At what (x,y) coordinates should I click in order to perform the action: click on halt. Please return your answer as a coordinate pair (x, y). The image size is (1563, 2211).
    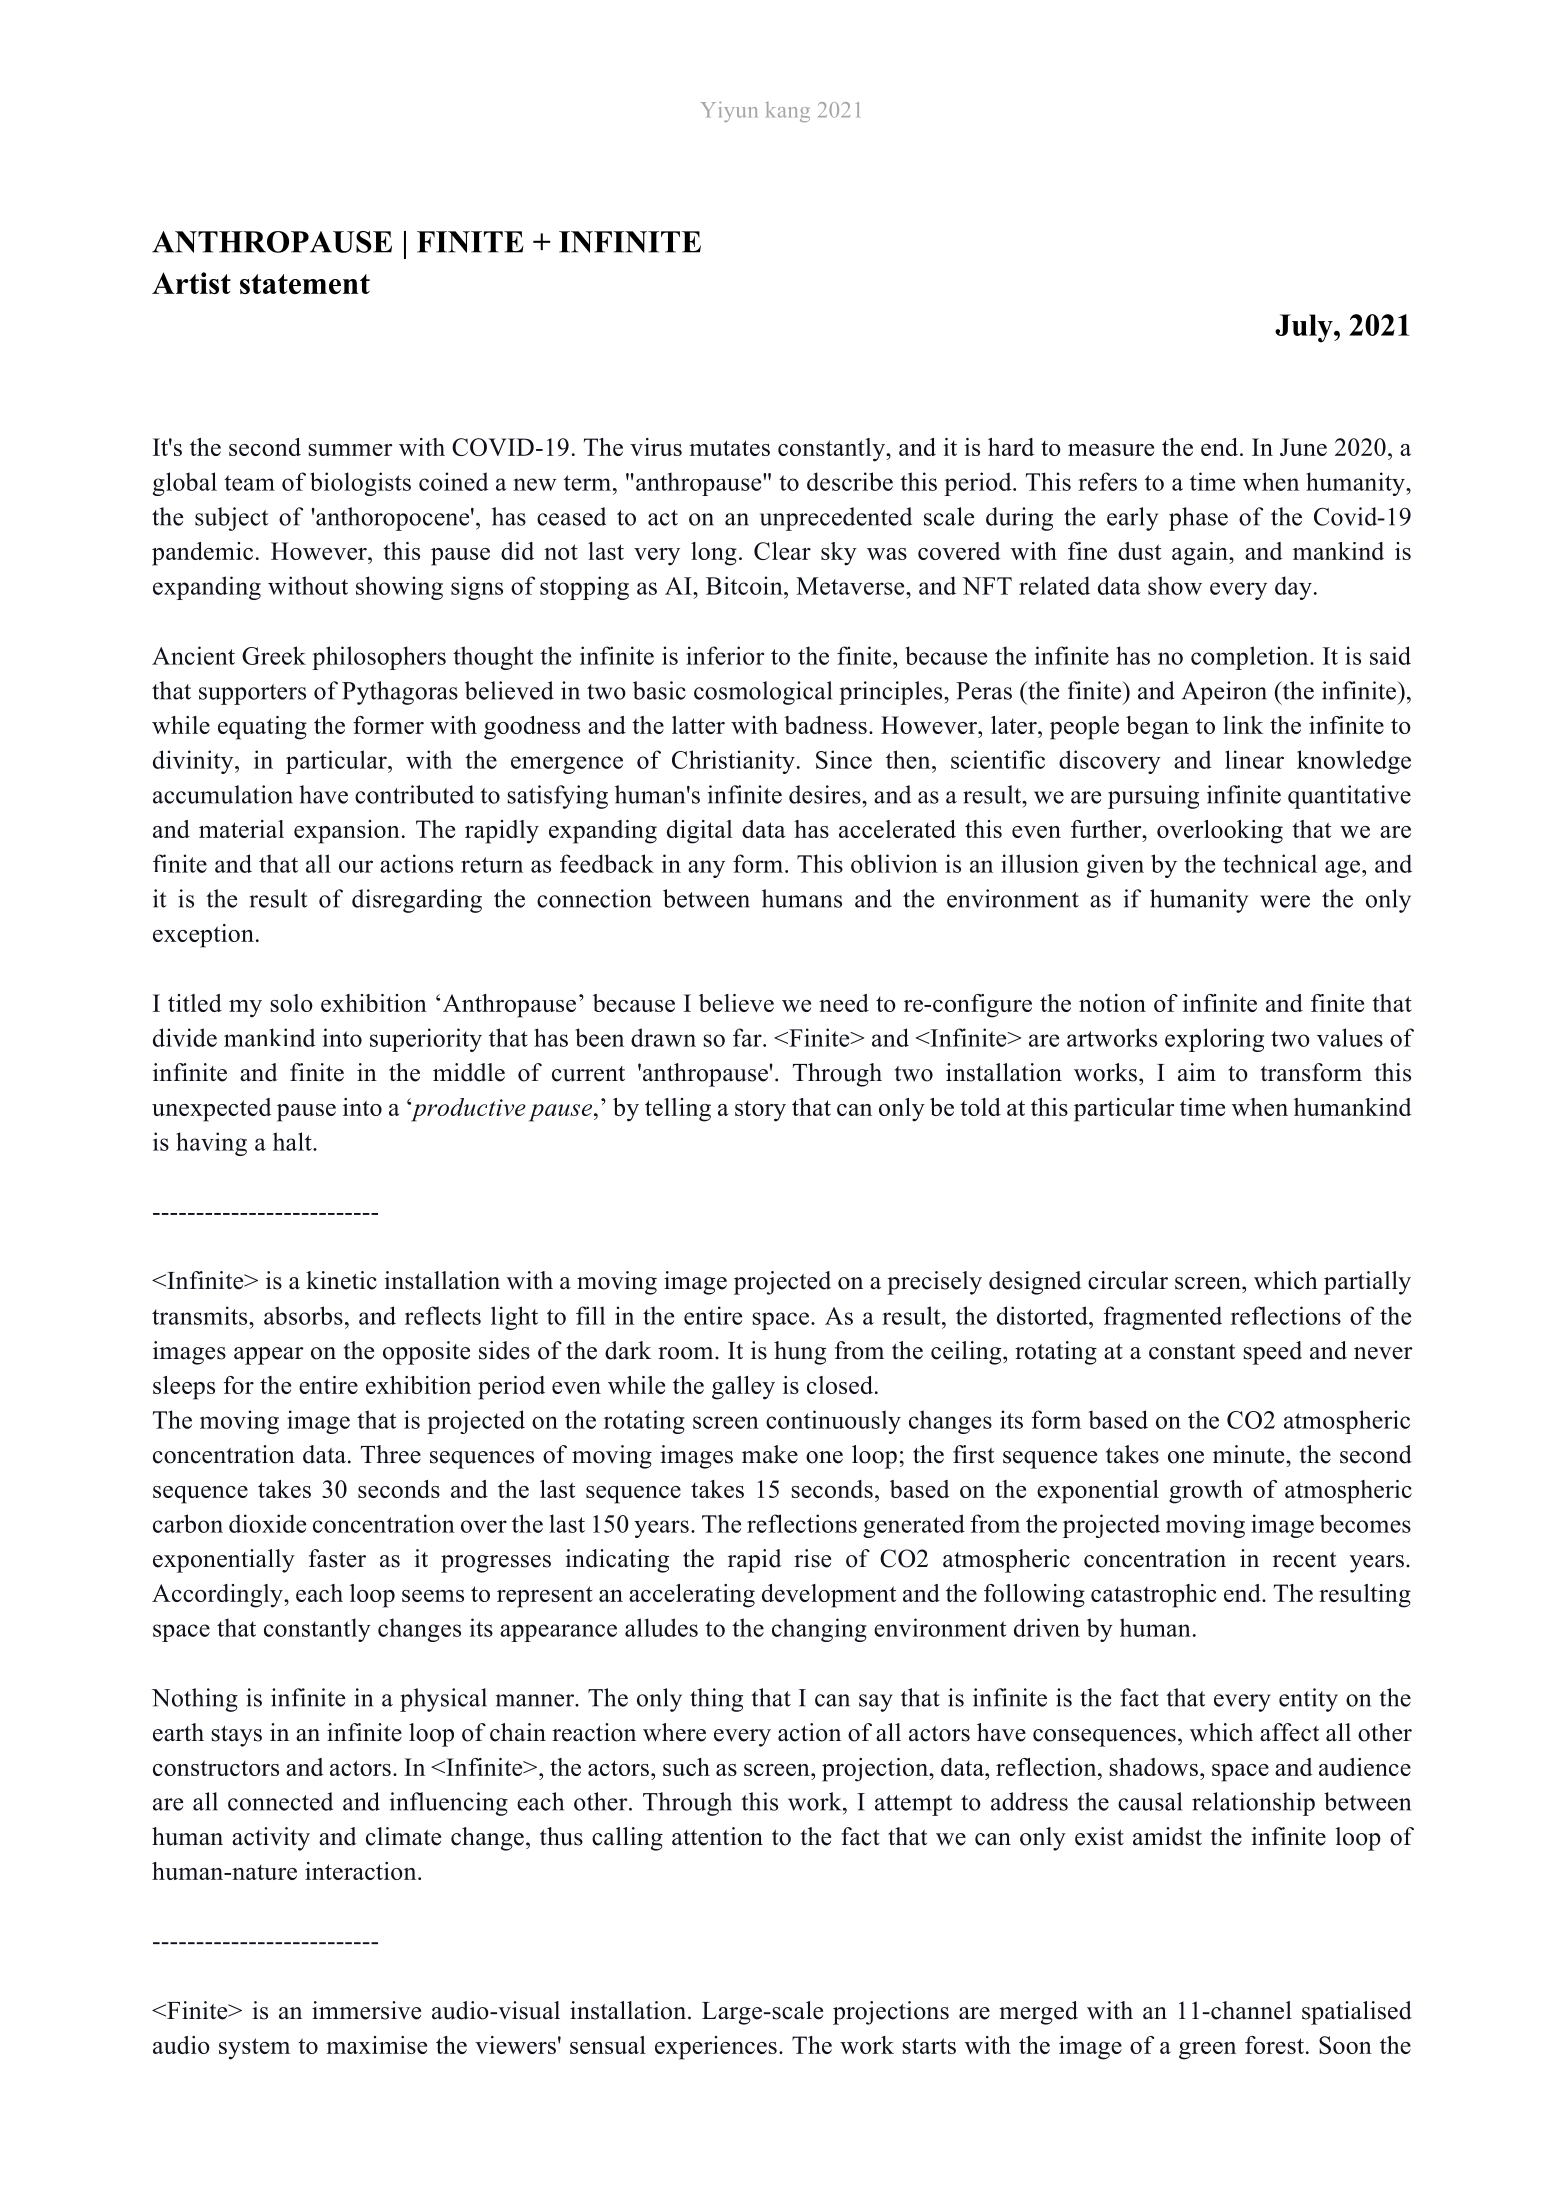
    Looking at the image, I should click on (293, 1141).
